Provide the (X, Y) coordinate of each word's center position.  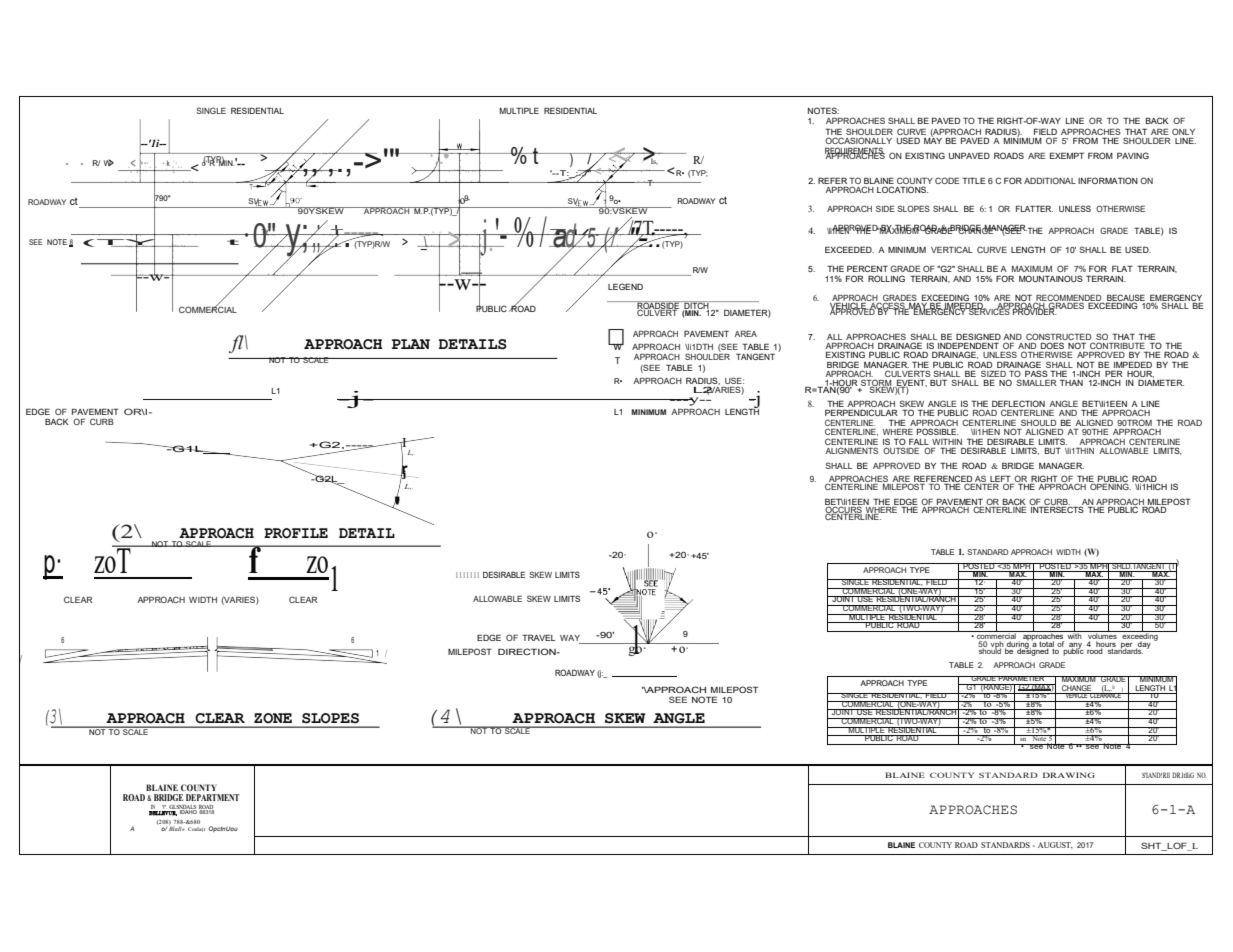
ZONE (273, 718)
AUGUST (1055, 845)
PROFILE (296, 533)
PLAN (411, 344)
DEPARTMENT (213, 797)
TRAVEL (538, 637)
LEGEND (625, 286)
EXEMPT (1067, 155)
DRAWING (1069, 775)
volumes (1102, 635)
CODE (947, 180)
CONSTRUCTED (1058, 336)
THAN (1071, 382)
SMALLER (1036, 382)
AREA (745, 334)
